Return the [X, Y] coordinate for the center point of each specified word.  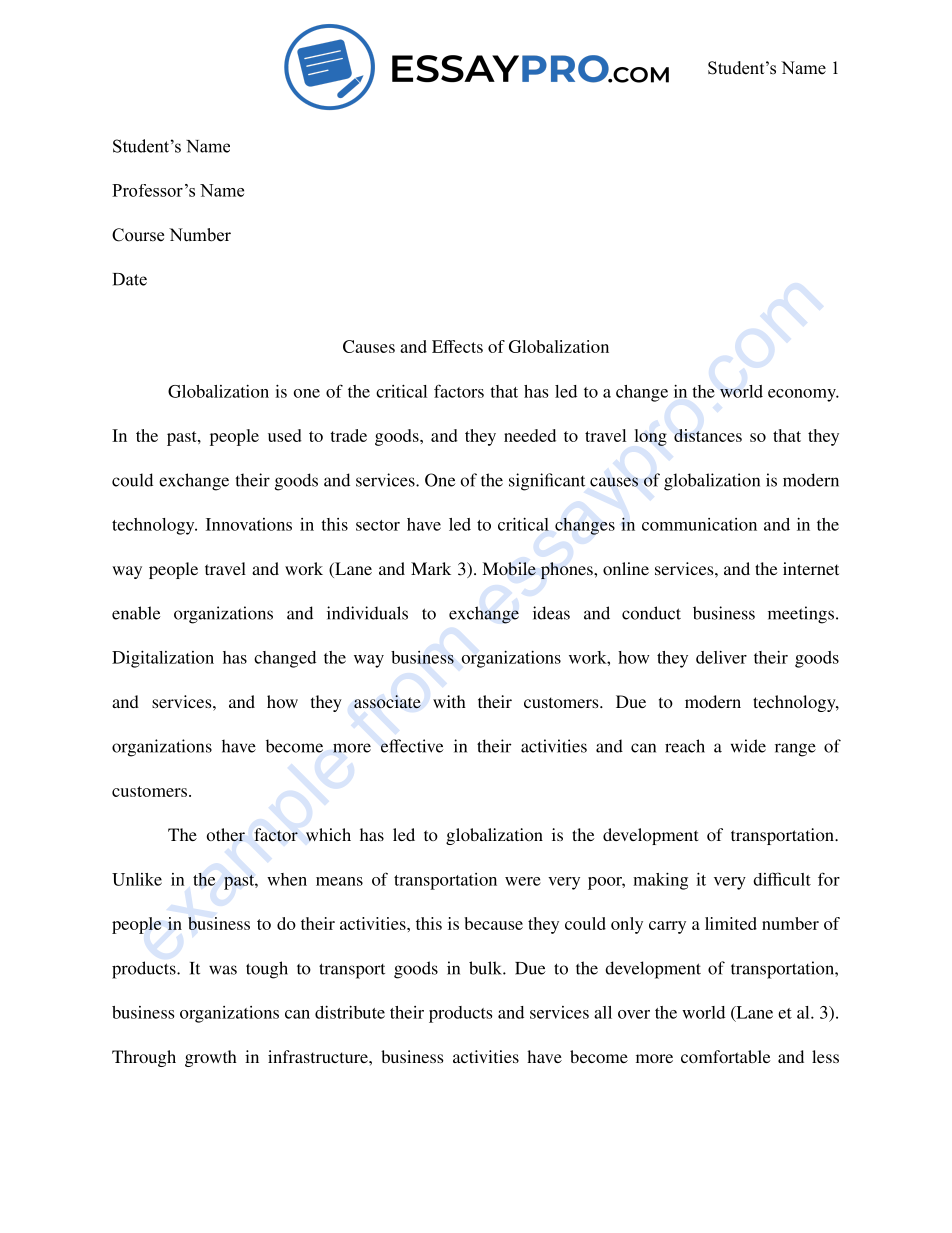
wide [748, 746]
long [651, 437]
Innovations [249, 524]
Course [138, 235]
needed [530, 435]
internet [811, 568]
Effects [457, 346]
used [285, 435]
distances [708, 435]
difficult [782, 879]
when [287, 879]
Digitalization [163, 659]
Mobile [509, 569]
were [523, 881]
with [449, 701]
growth [211, 1058]
